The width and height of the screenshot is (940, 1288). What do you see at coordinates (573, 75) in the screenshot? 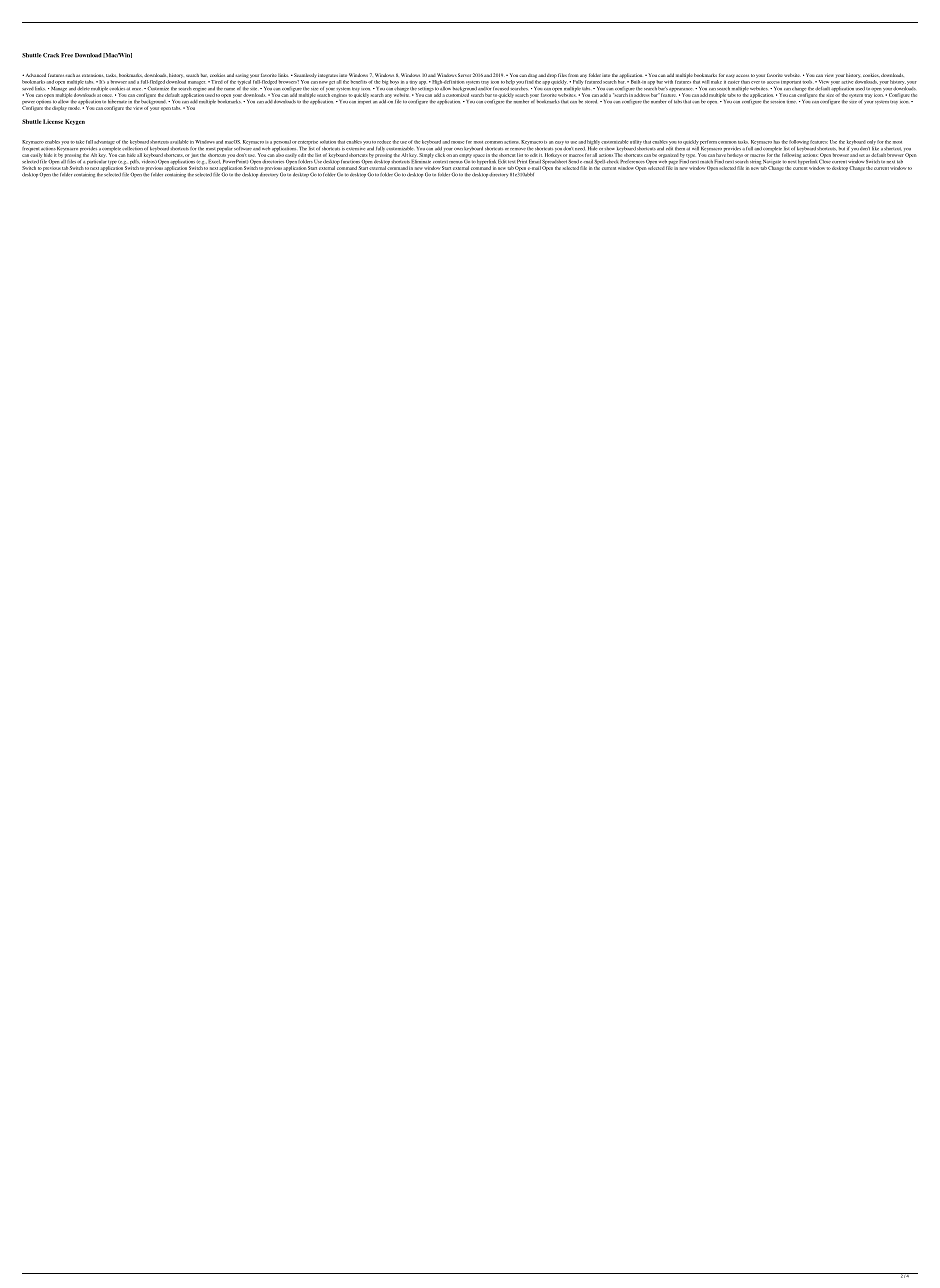
I see `from` at bounding box center [573, 75].
